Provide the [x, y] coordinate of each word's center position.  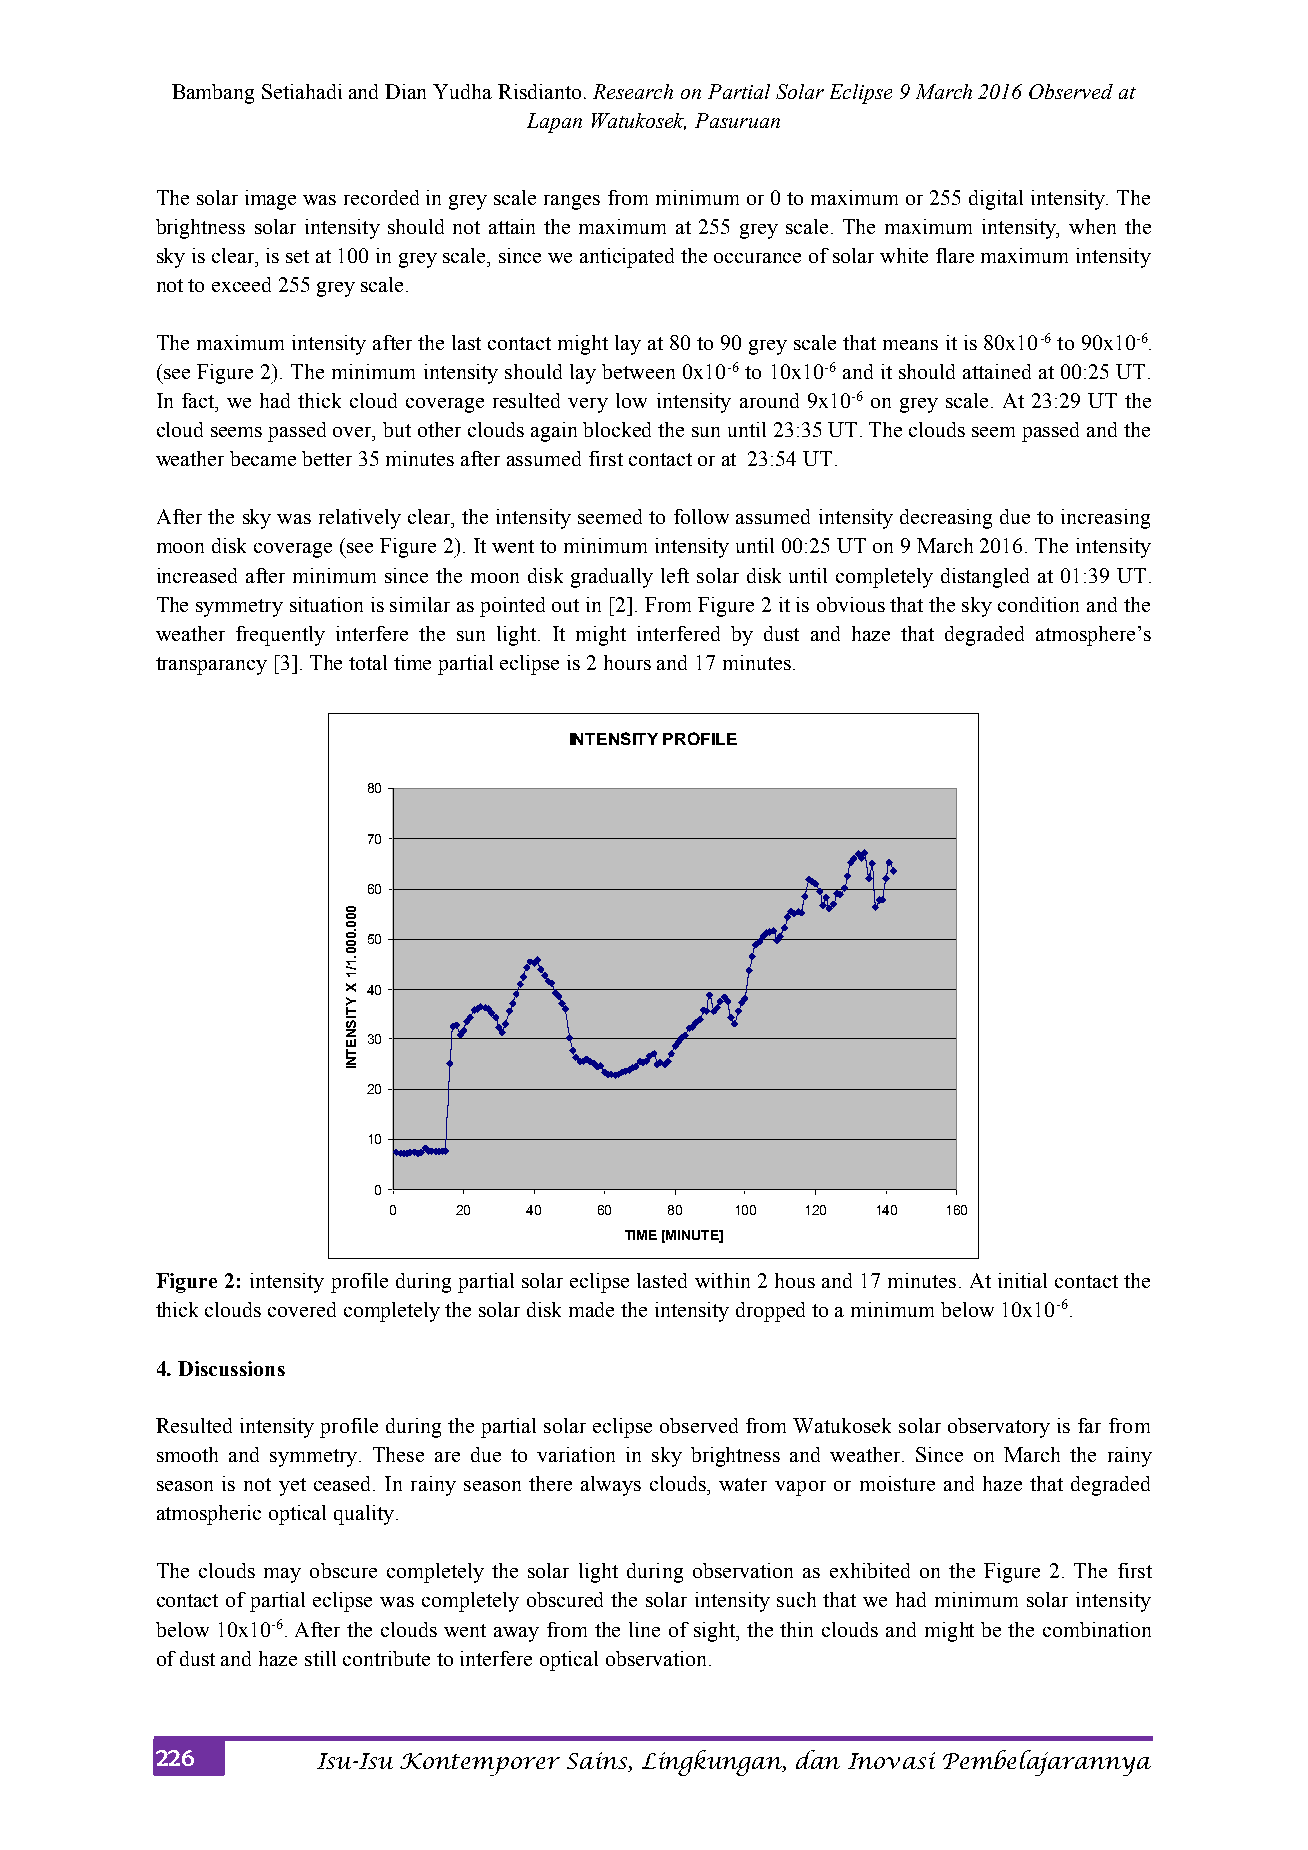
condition [1038, 604]
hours [627, 662]
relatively [360, 519]
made [591, 1309]
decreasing [946, 519]
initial [1022, 1280]
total [368, 662]
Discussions [231, 1368]
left [675, 575]
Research [633, 91]
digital [996, 200]
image [270, 200]
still [320, 1658]
